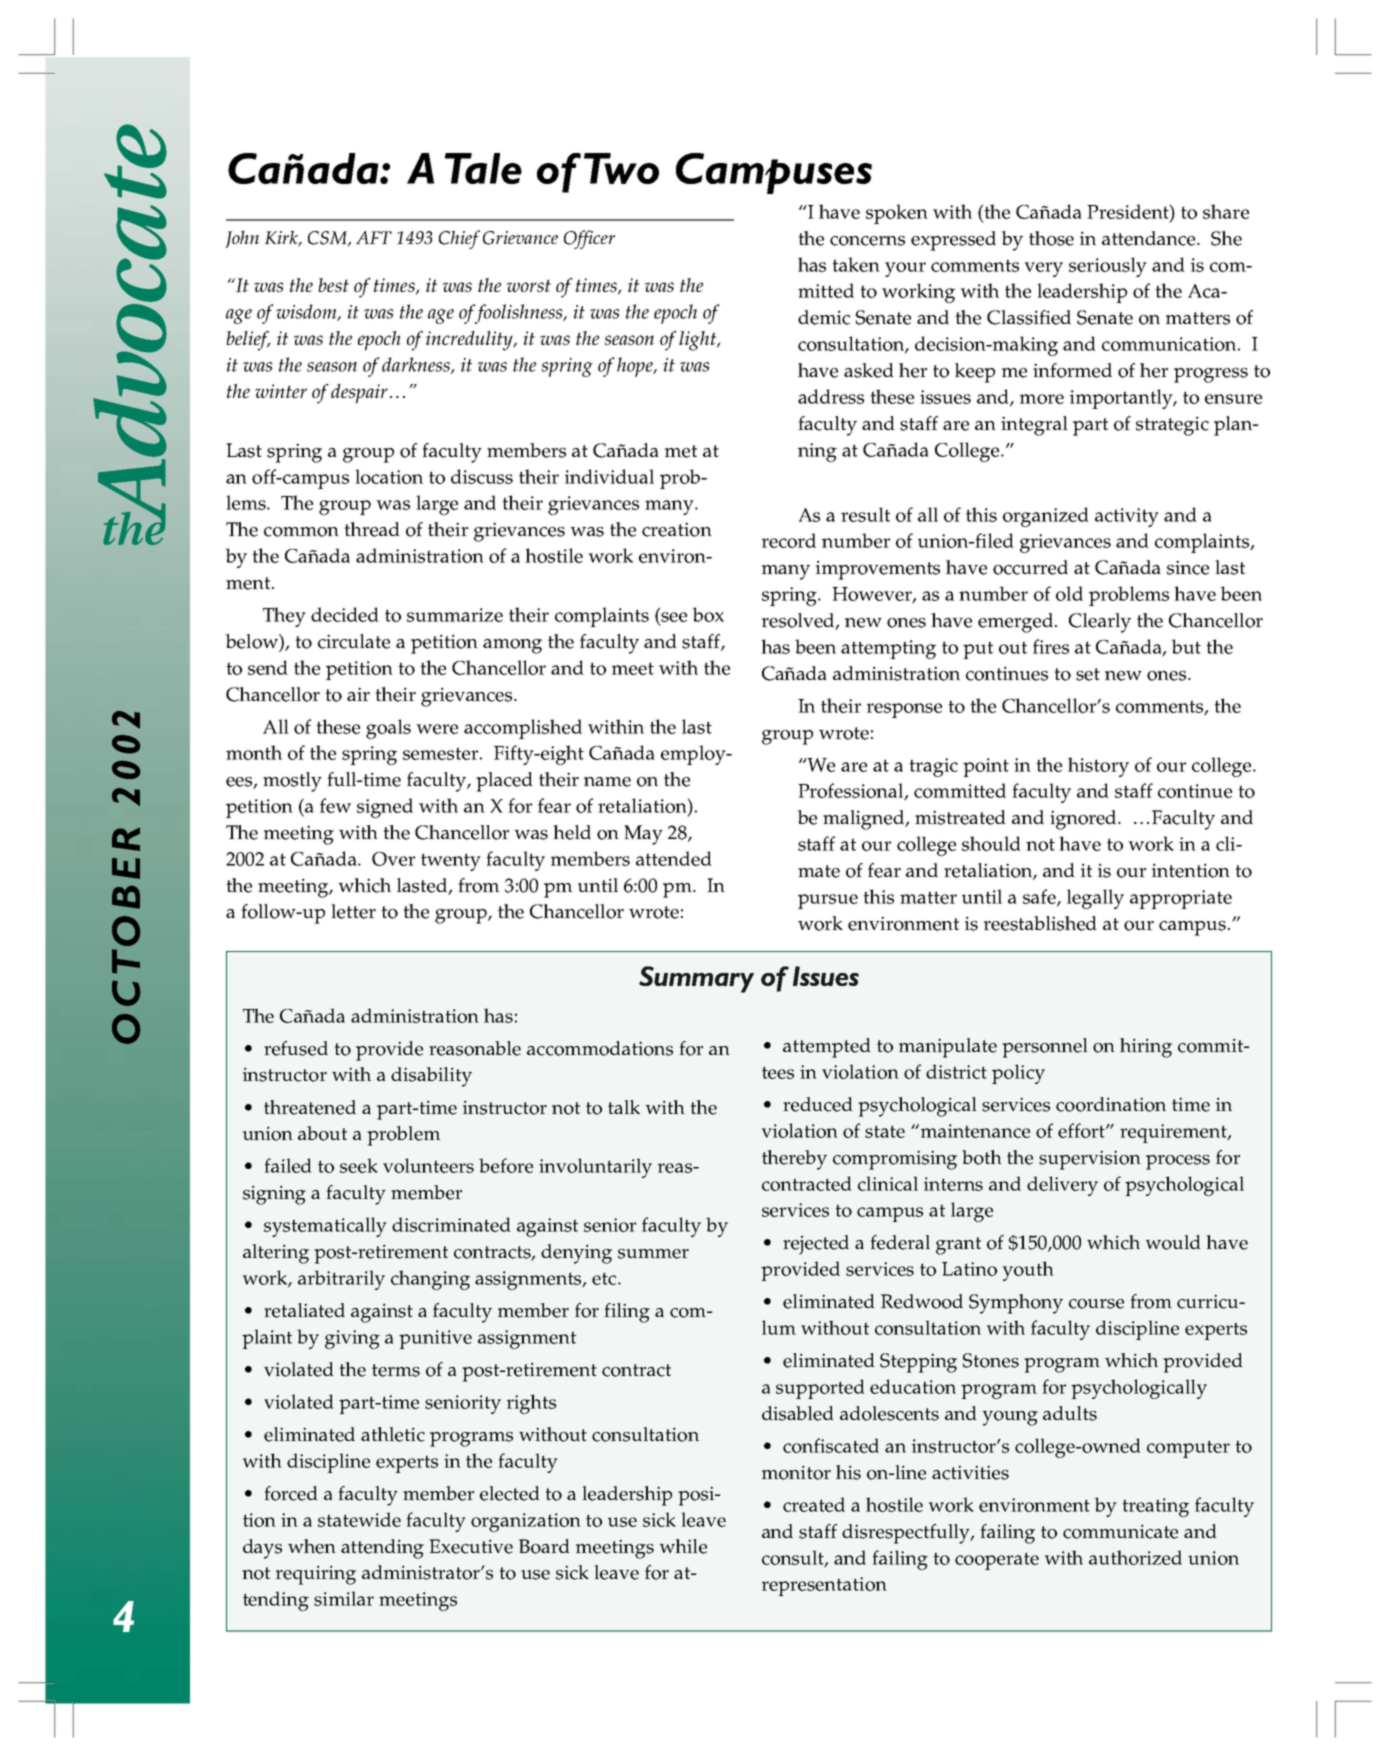  I want to click on attendance, so click(1150, 238).
